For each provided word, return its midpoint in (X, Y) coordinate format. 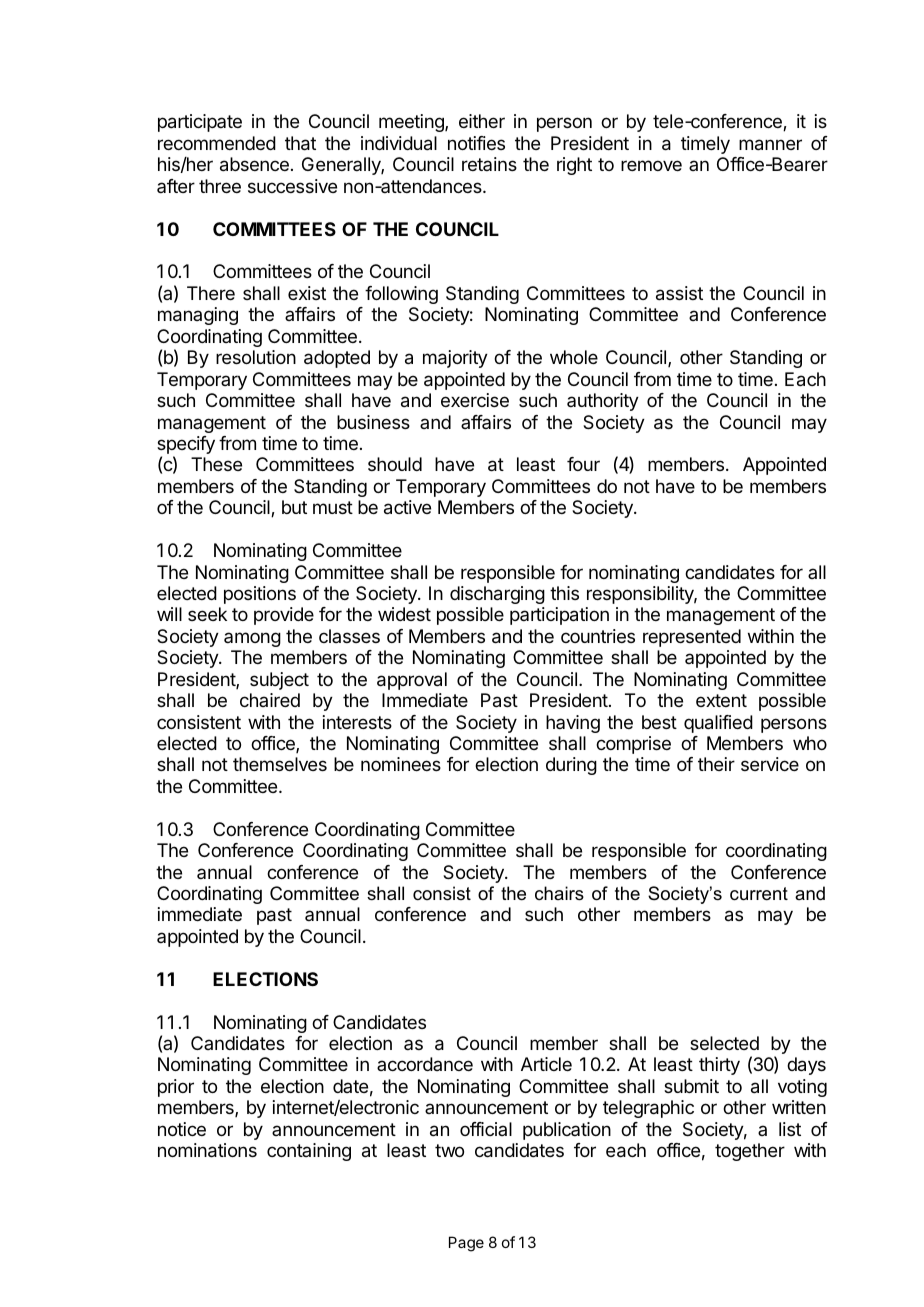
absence (254, 164)
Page (466, 1244)
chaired (270, 700)
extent (721, 700)
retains (489, 164)
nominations (207, 1150)
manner (770, 145)
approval (412, 681)
